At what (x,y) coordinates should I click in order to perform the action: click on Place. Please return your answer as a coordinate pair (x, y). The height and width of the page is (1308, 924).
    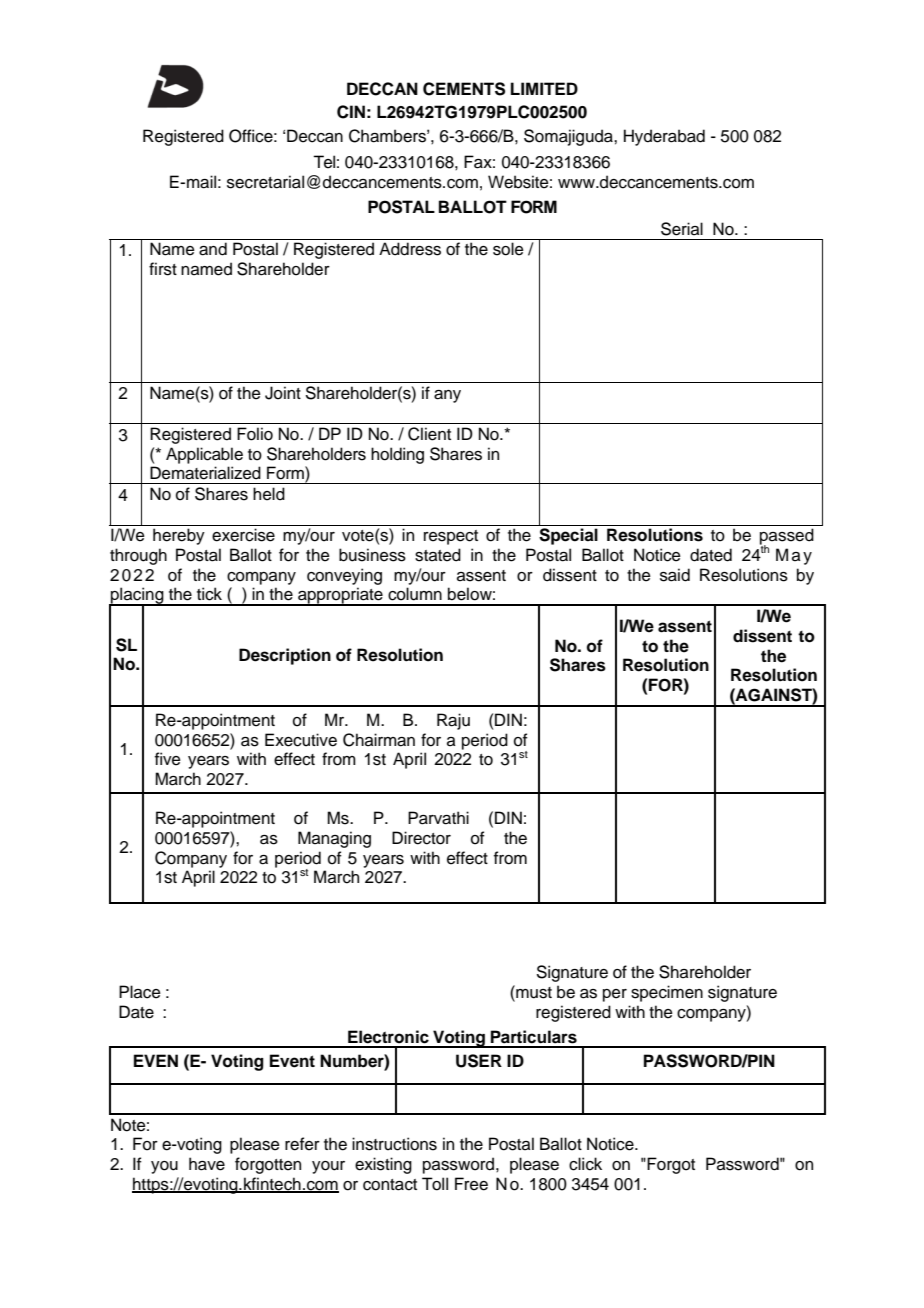
    Looking at the image, I should click on (140, 992).
